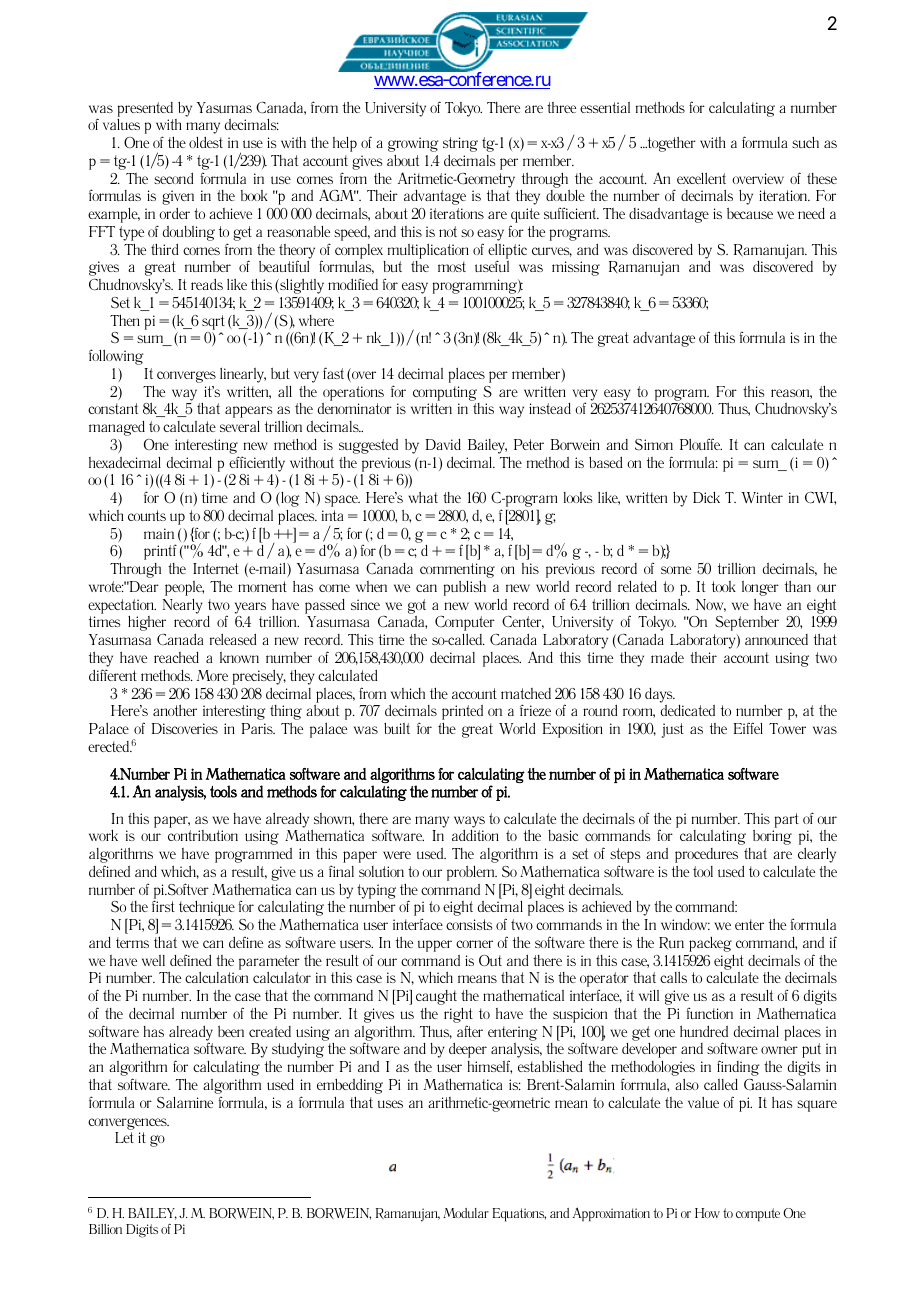 The width and height of the document is (924, 1308). Describe the element at coordinates (706, 857) in the document. I see `procedures` at that location.
